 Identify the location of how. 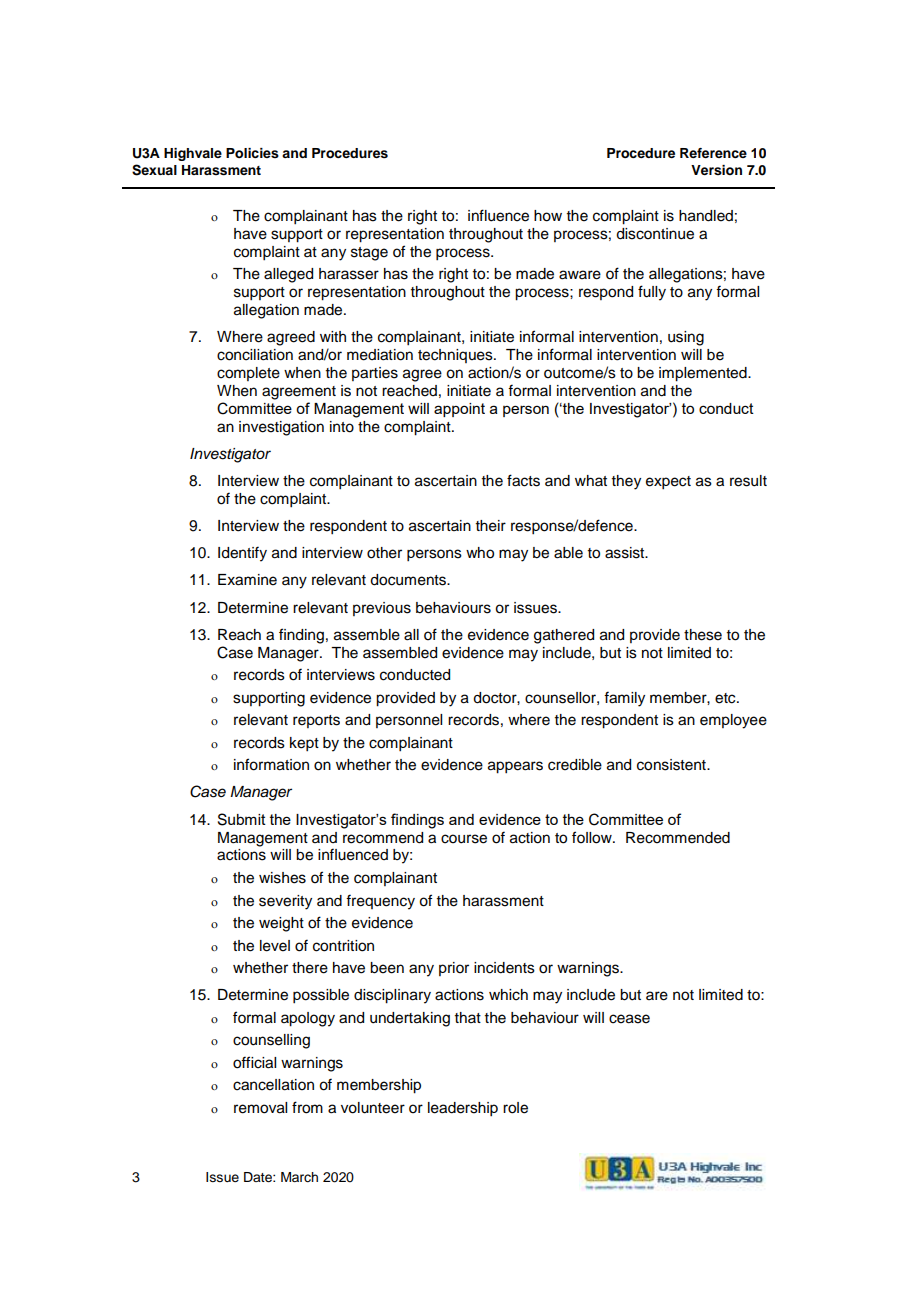
(548, 216).
